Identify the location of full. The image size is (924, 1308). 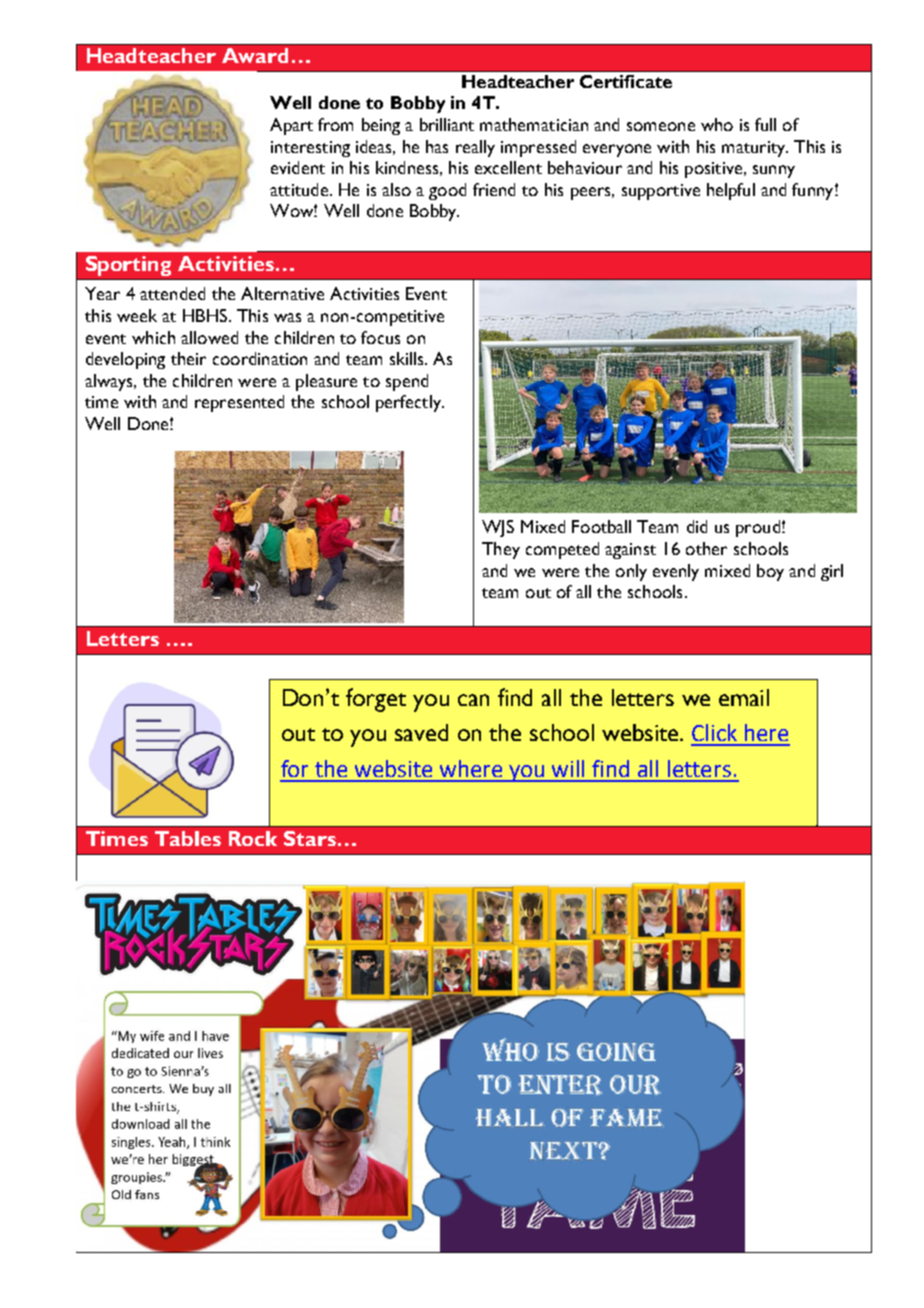
(765, 124).
